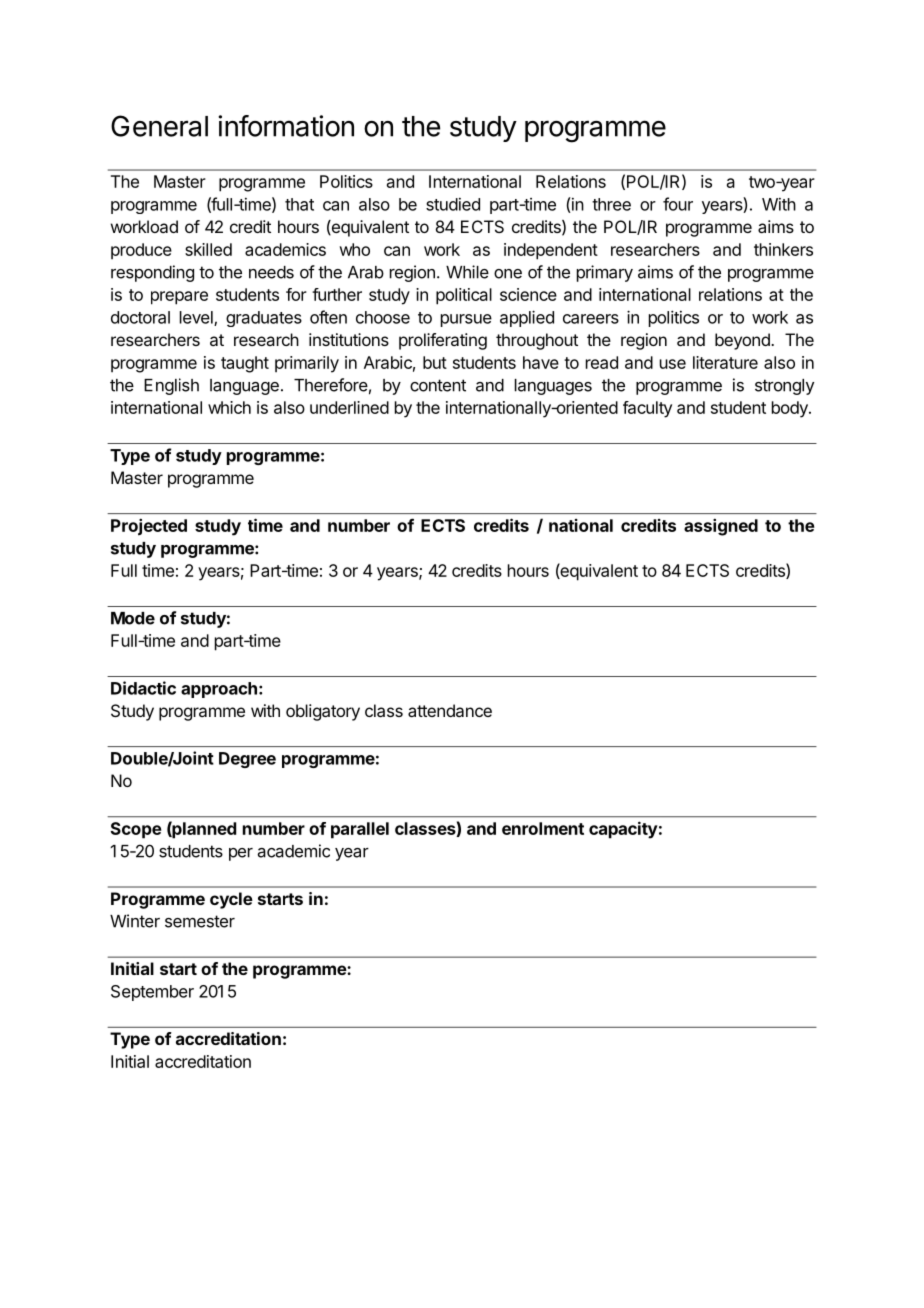 This image has width=924, height=1308. What do you see at coordinates (149, 527) in the image?
I see `Projected` at bounding box center [149, 527].
